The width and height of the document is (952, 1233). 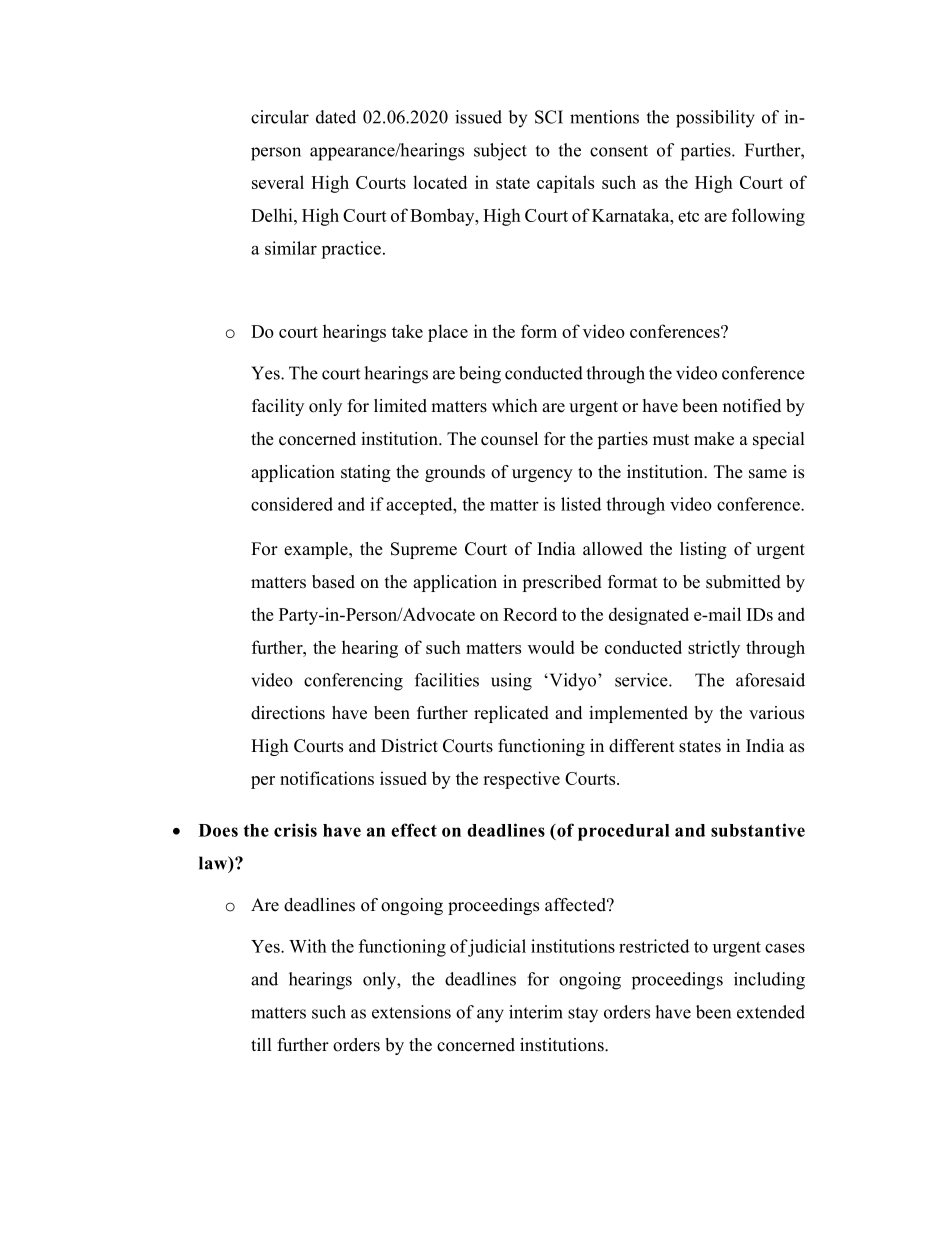 I want to click on circular, so click(x=280, y=117).
